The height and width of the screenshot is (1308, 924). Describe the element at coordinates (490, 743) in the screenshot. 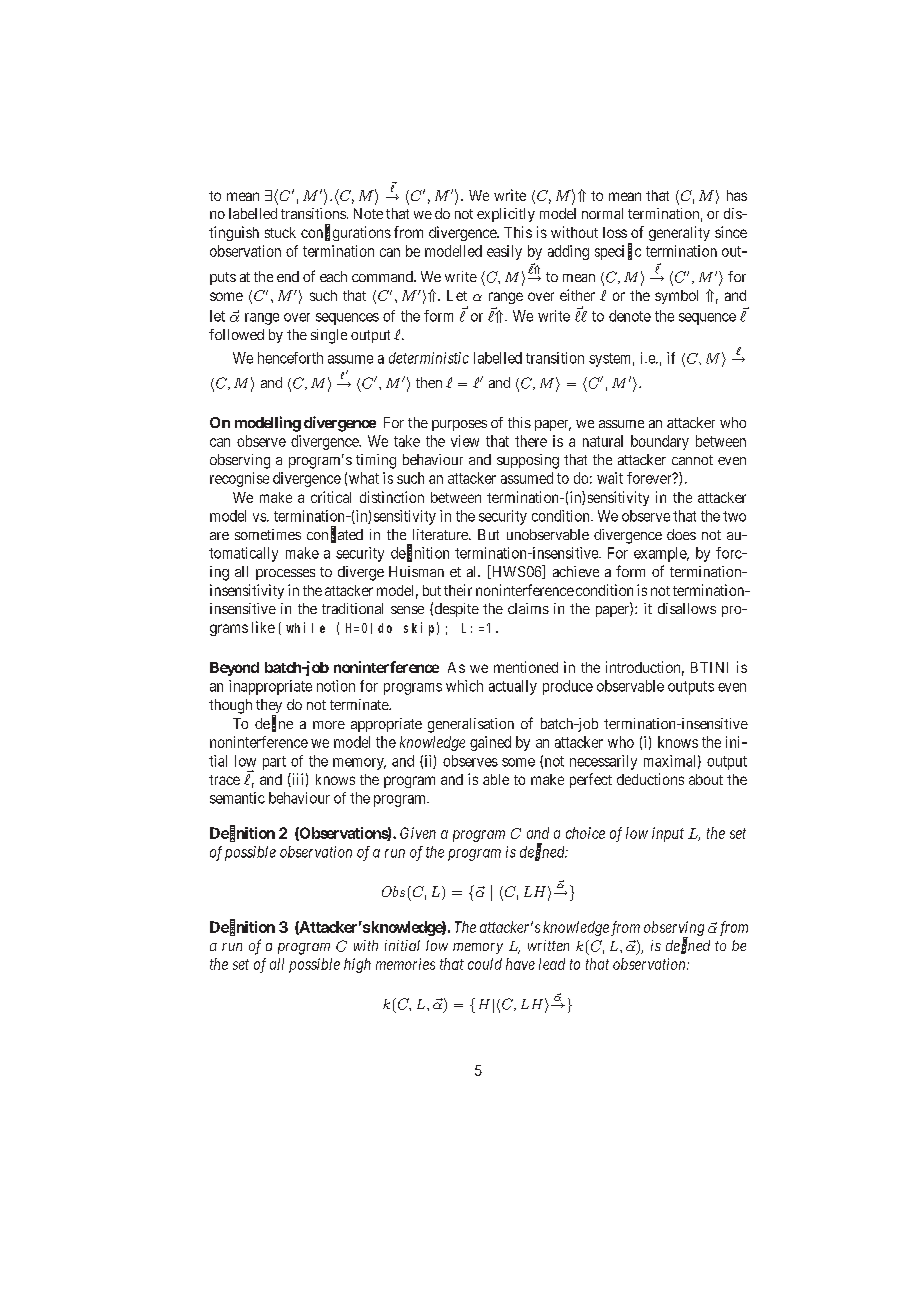

I see `gained` at that location.
